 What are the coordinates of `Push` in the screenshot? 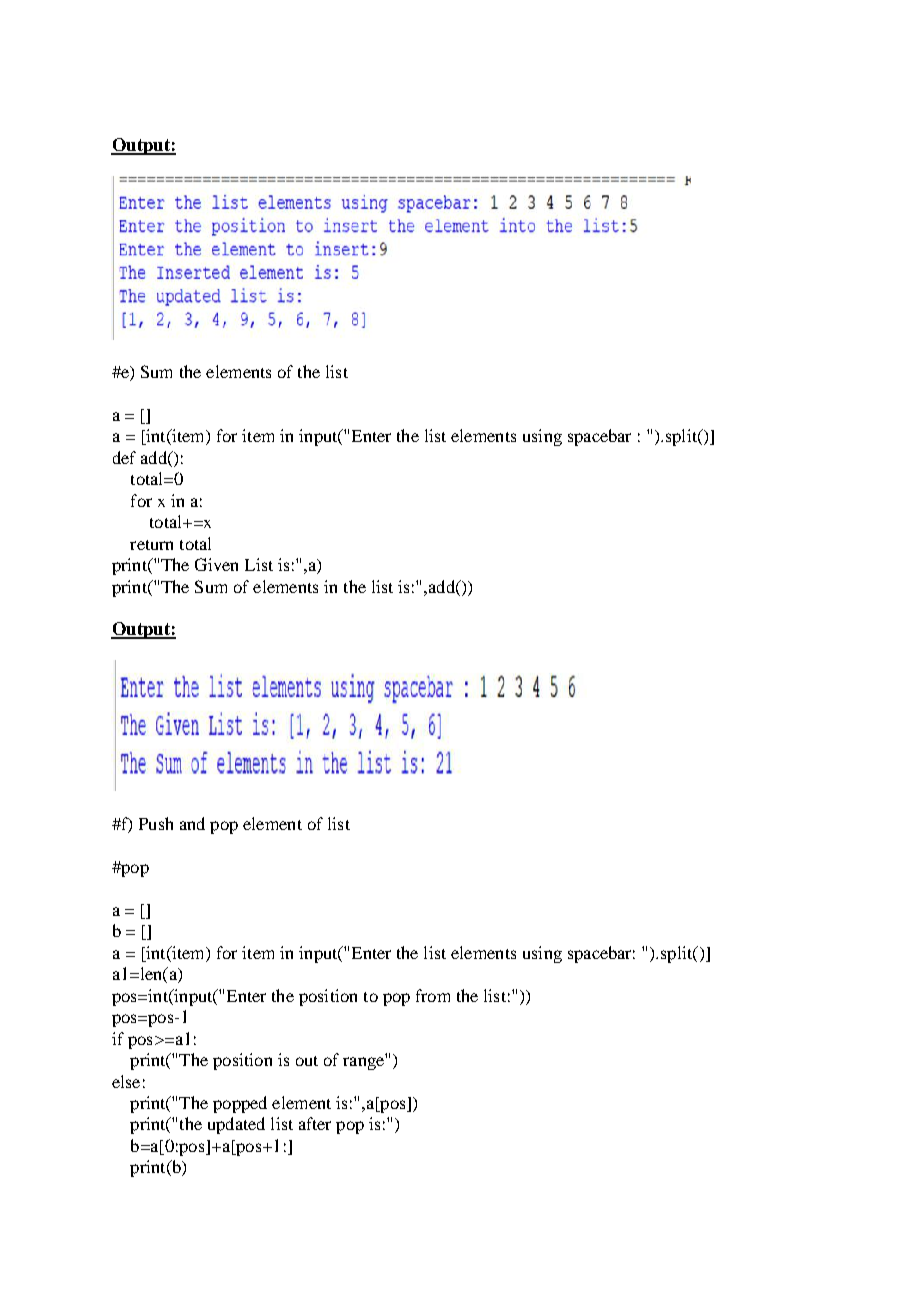 It's located at (156, 823).
